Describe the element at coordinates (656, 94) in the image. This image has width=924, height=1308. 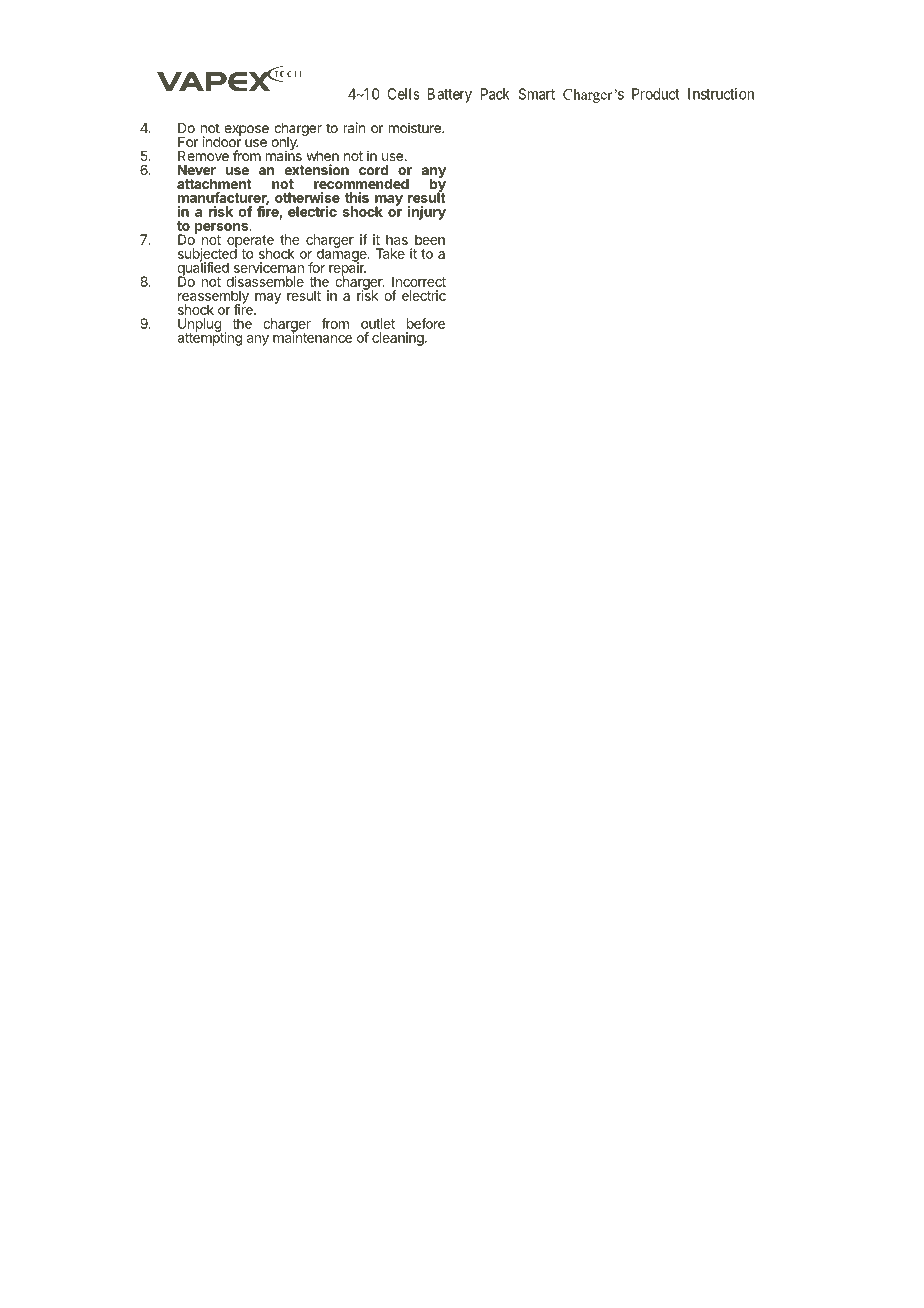
I see `Product` at that location.
